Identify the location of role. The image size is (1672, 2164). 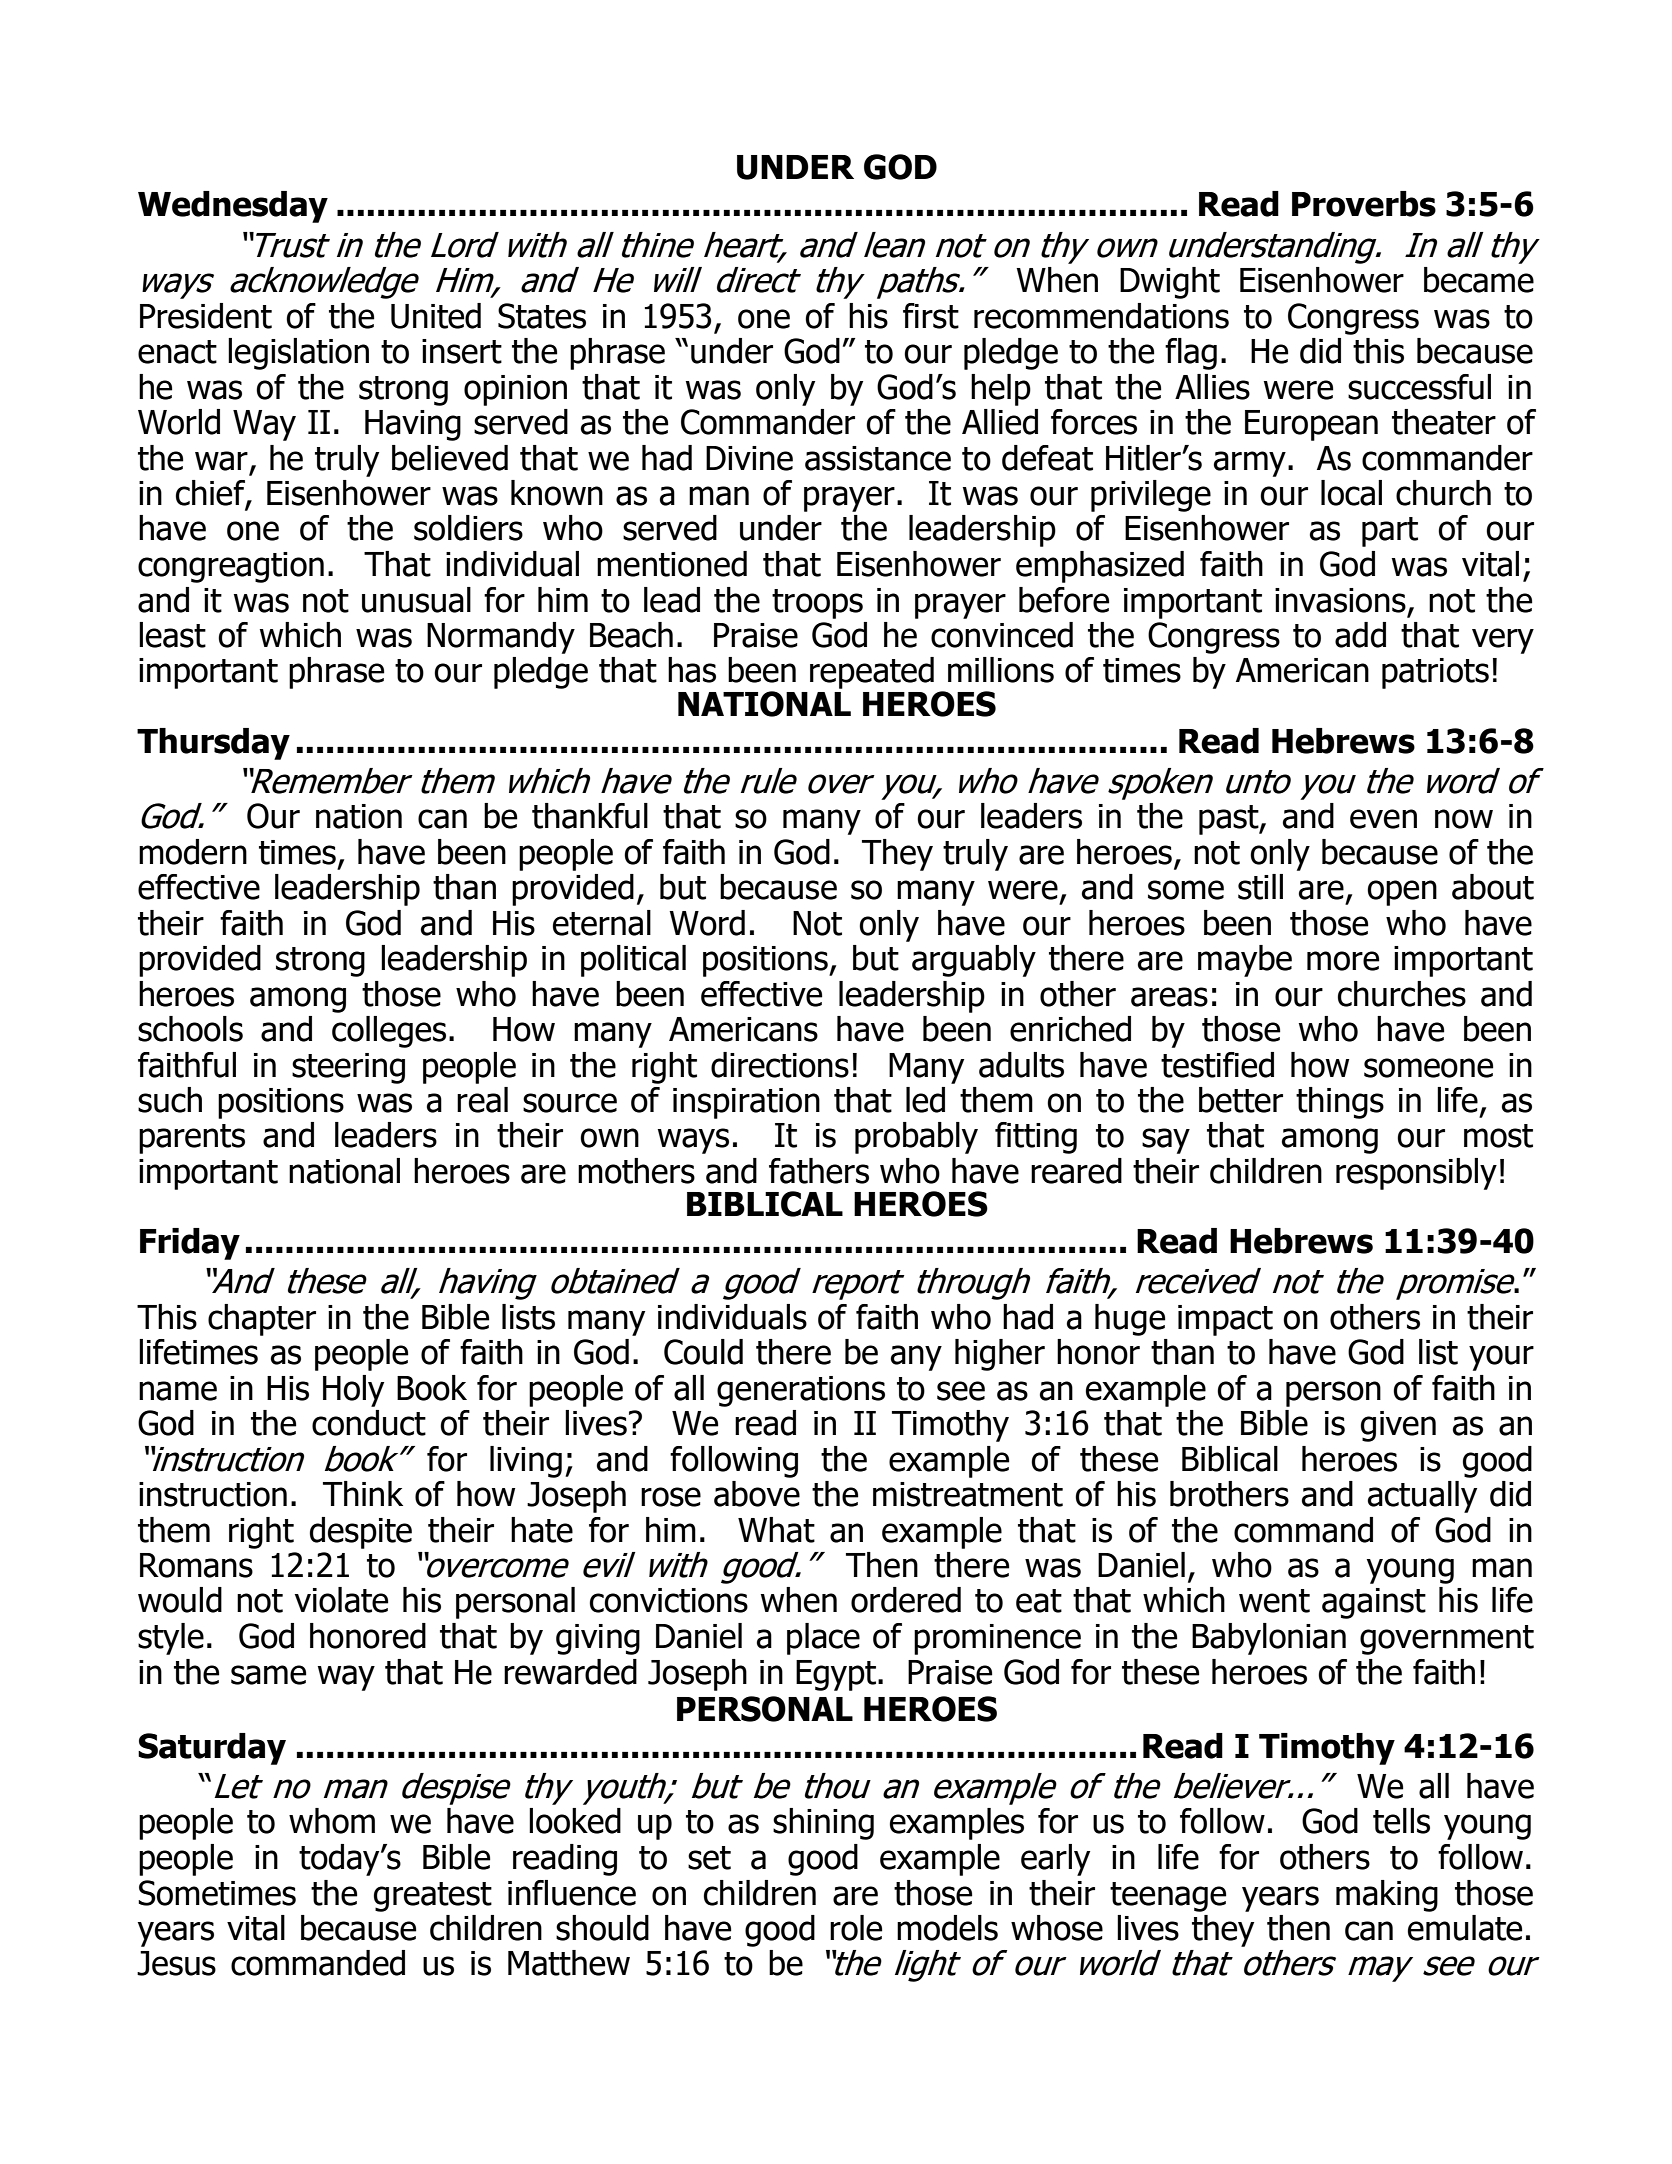
(856, 1928).
